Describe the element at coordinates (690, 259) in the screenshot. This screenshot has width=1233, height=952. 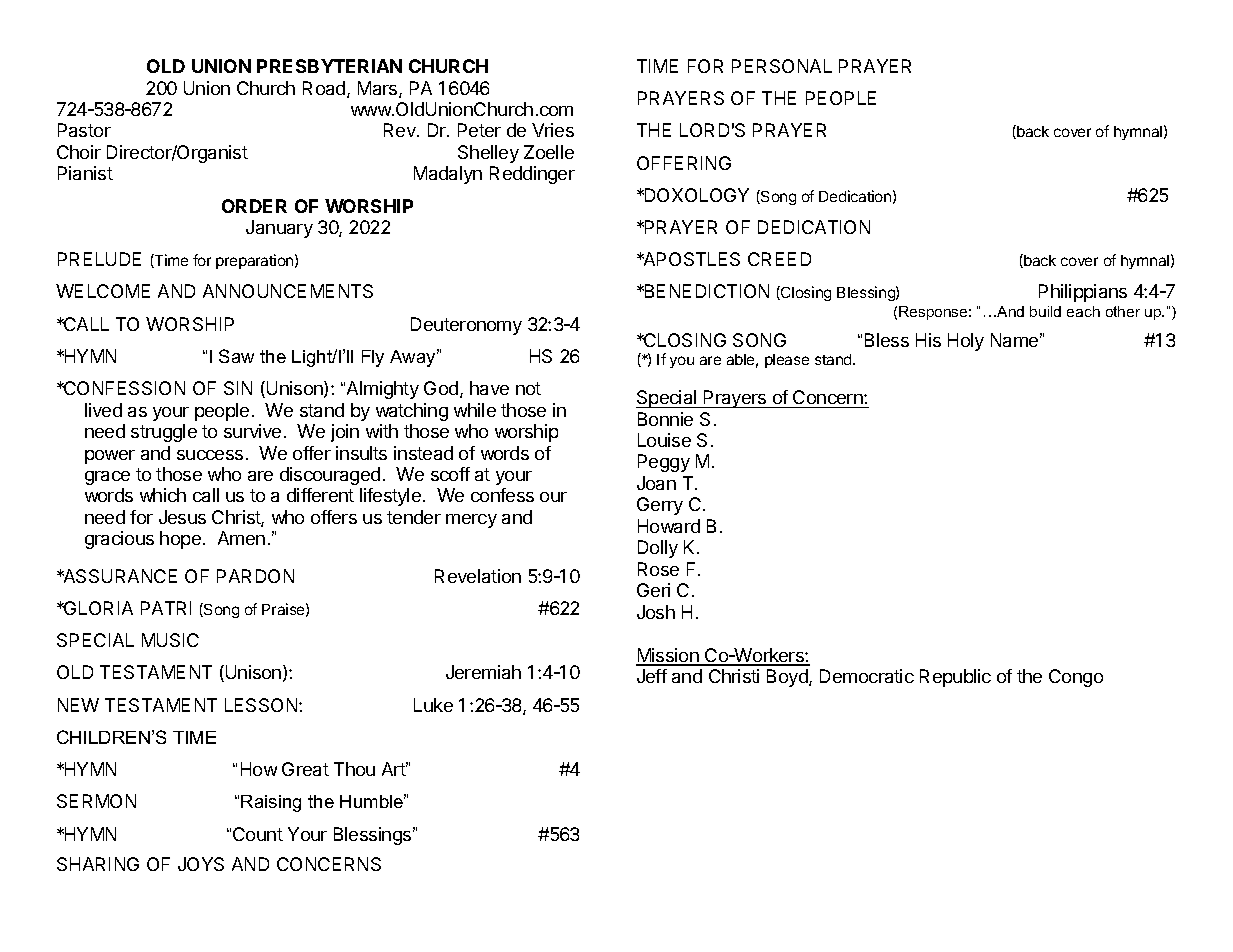
I see `APOSTLES` at that location.
